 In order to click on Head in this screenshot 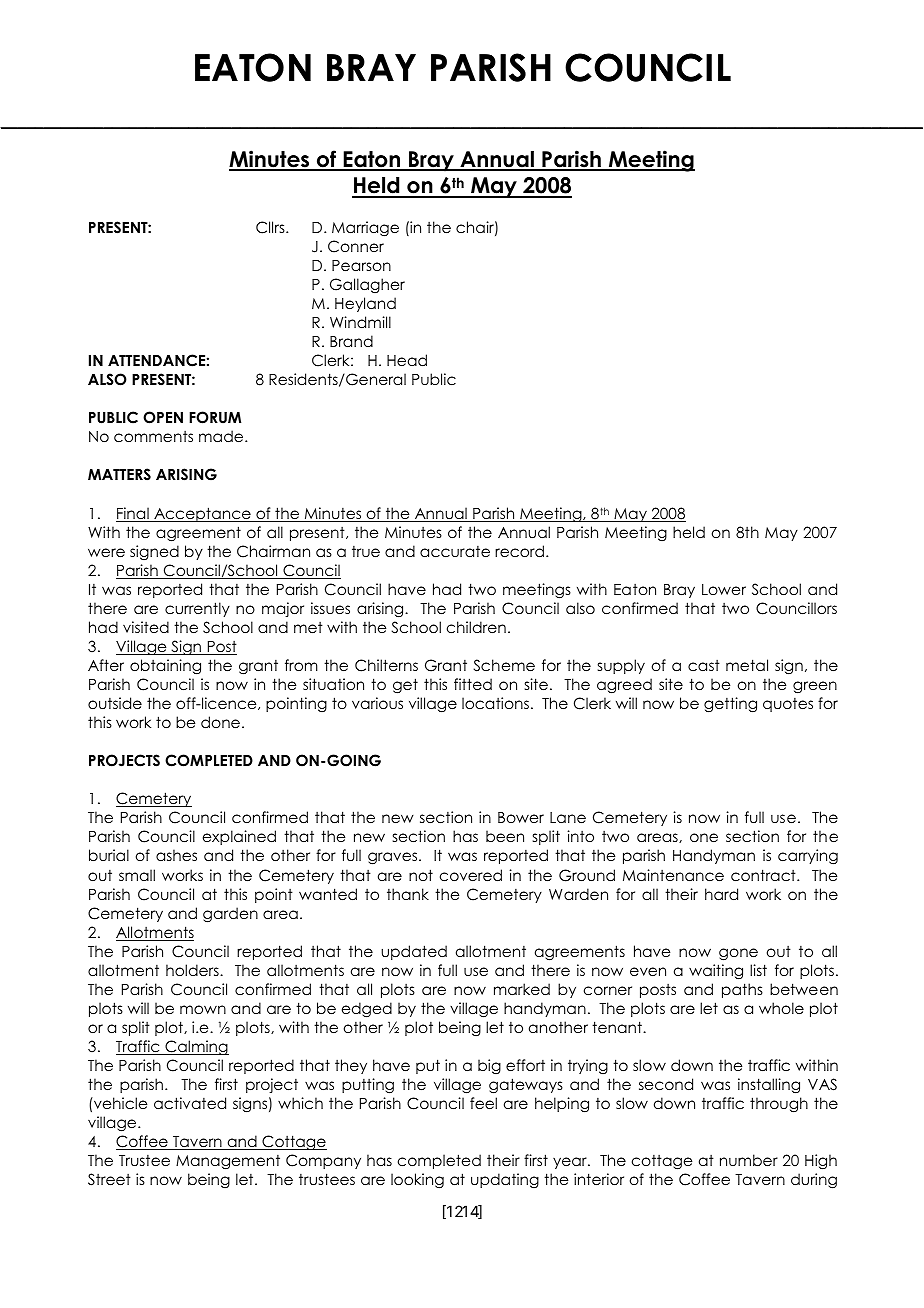, I will do `click(407, 360)`.
